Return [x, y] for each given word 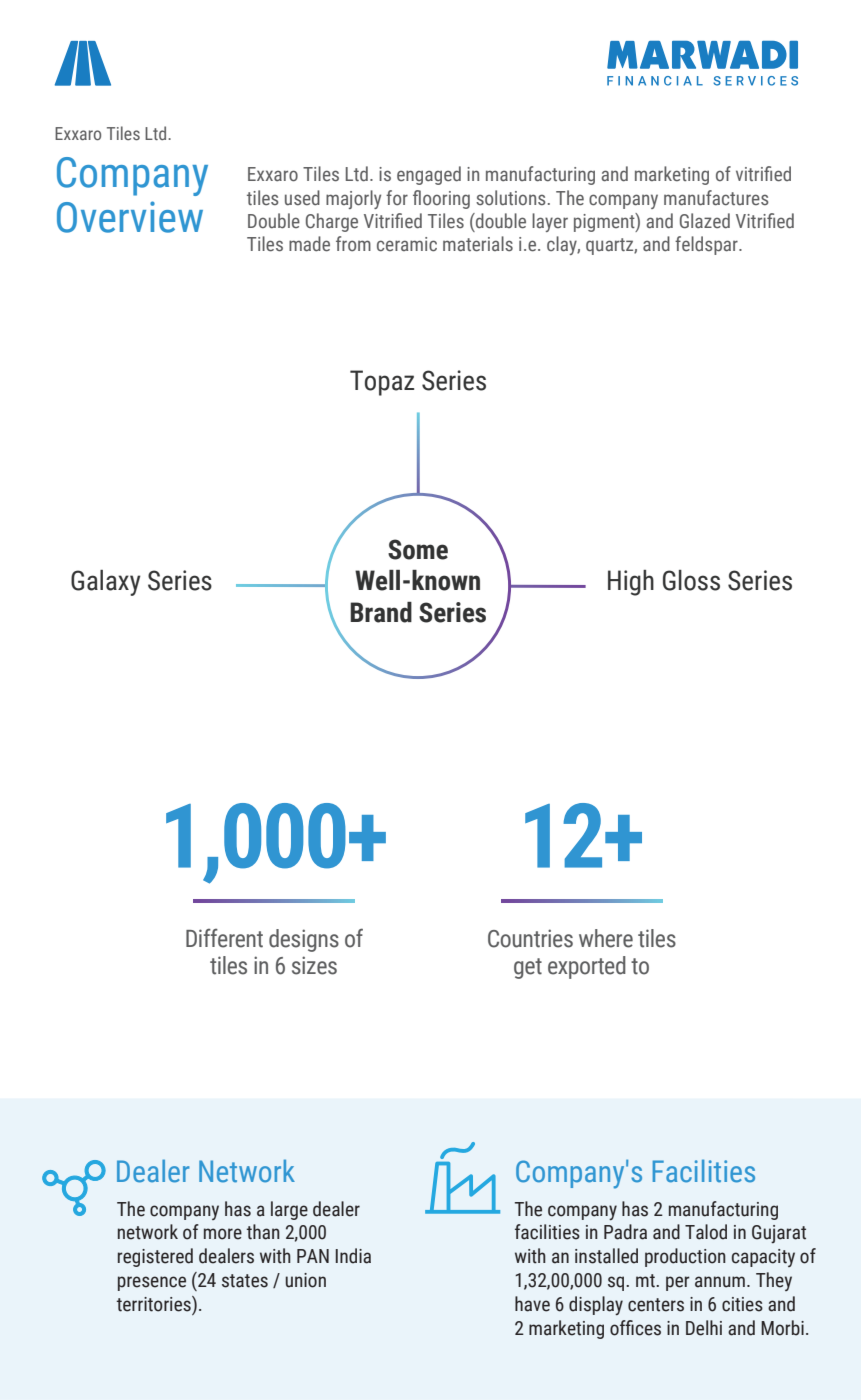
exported [587, 967]
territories [155, 1304]
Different [224, 938]
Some [418, 549]
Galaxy [106, 583]
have [532, 1304]
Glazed [705, 221]
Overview [130, 217]
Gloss [691, 580]
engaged [429, 175]
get [528, 968]
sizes [314, 965]
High [631, 583]
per [678, 1283]
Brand [381, 612]
